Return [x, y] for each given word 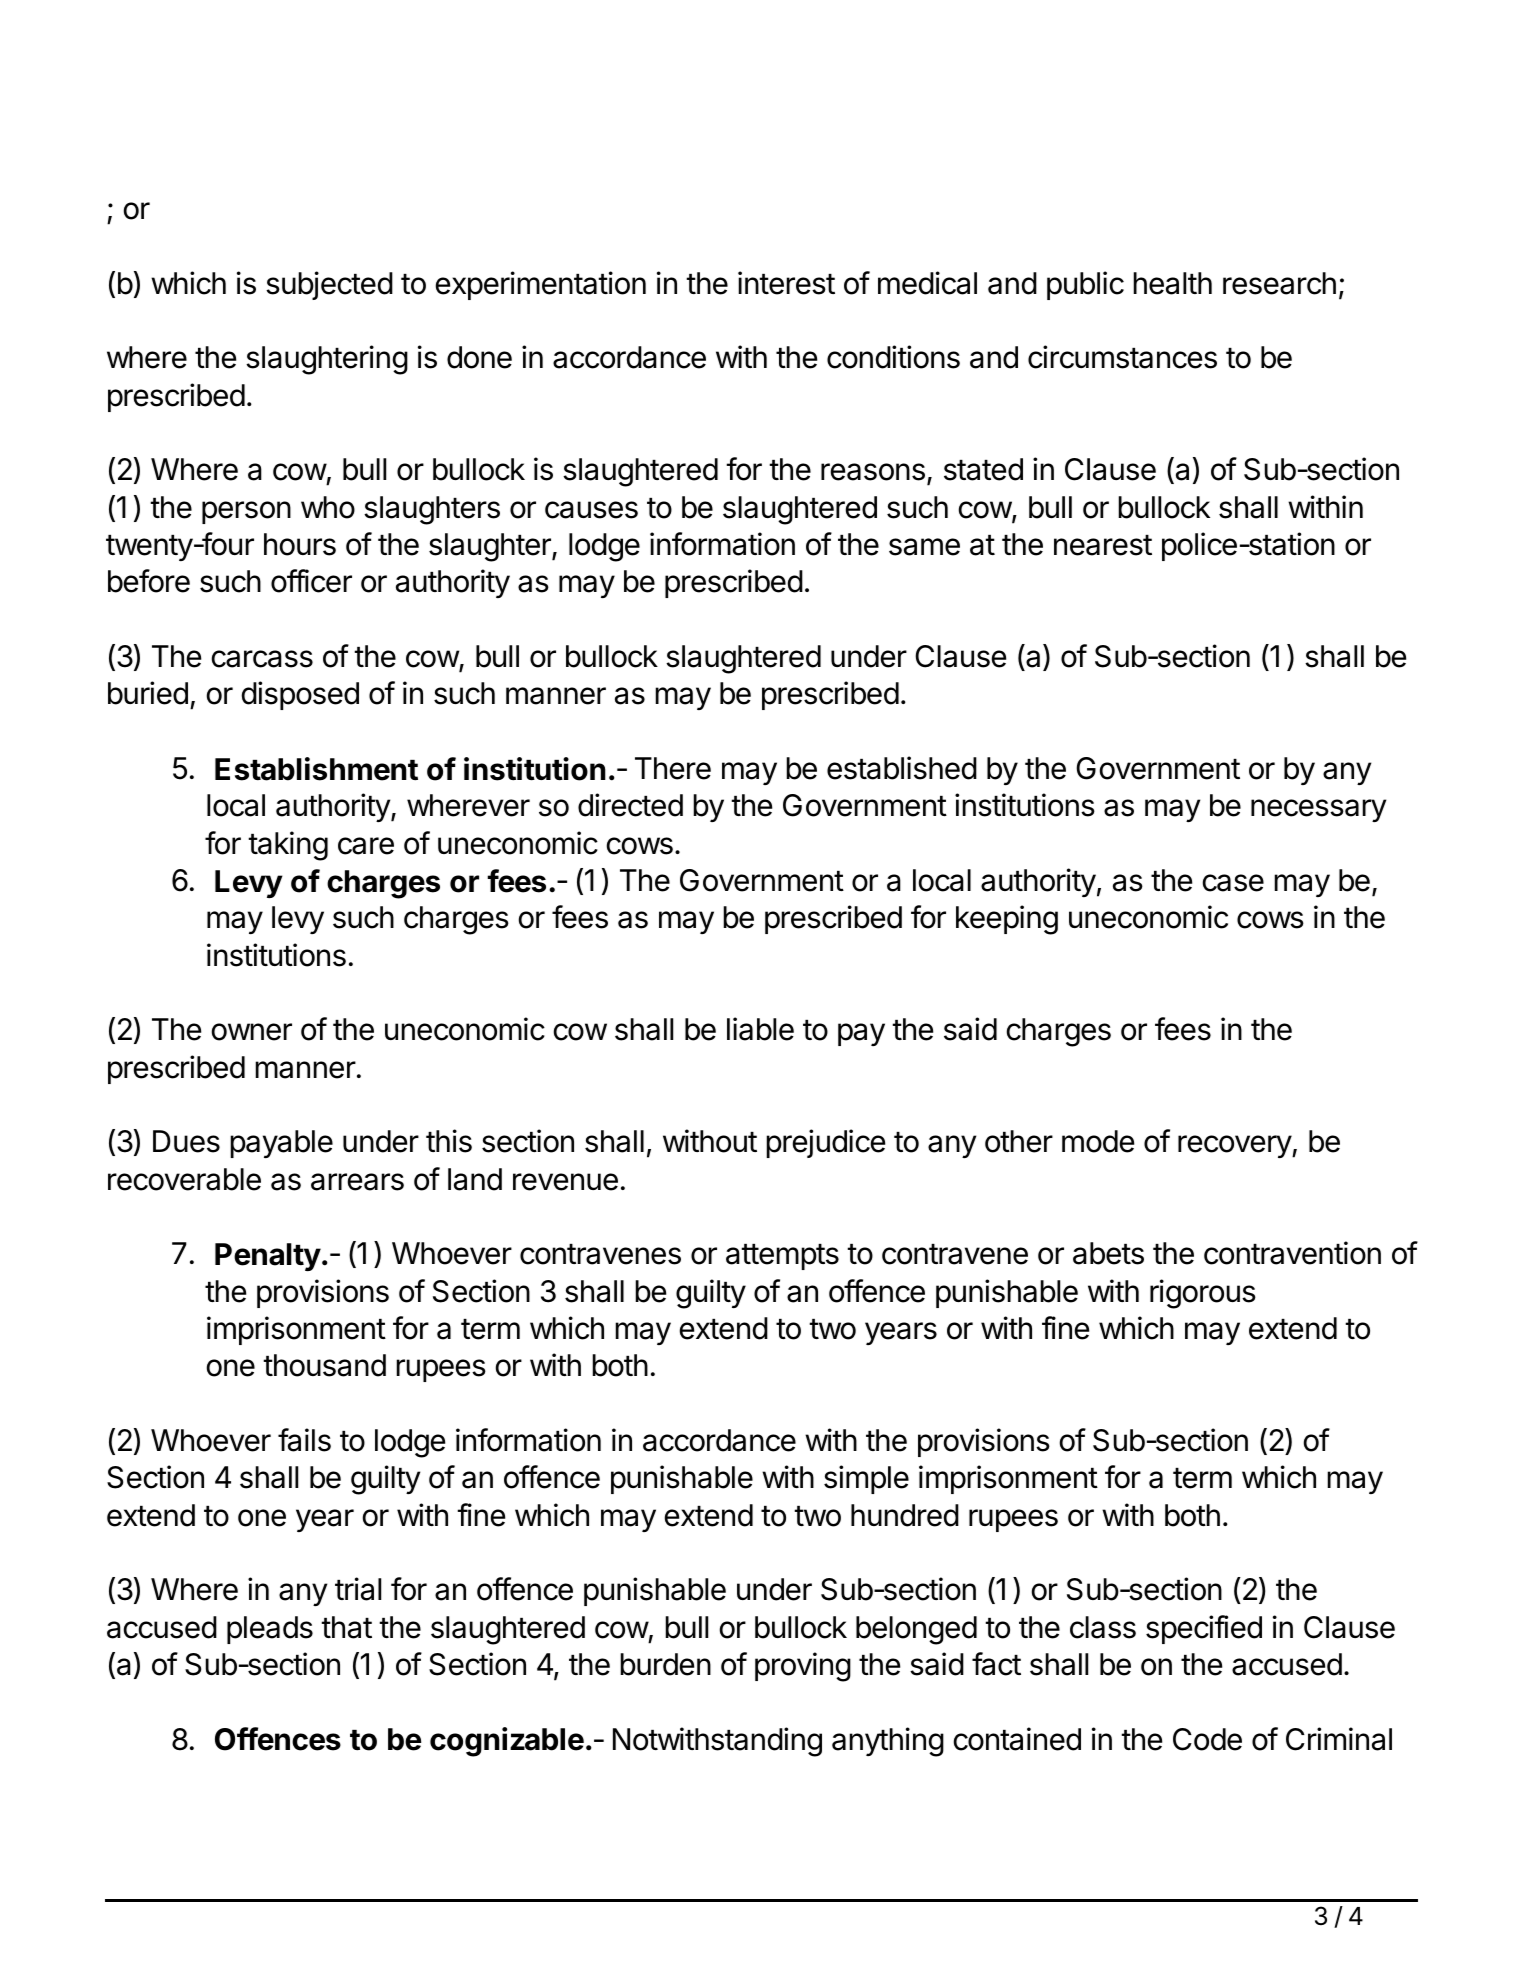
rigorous [1203, 1294]
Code [1207, 1739]
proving [803, 1667]
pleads [270, 1630]
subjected [329, 285]
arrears [357, 1182]
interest [786, 283]
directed [630, 805]
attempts [782, 1257]
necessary [1318, 810]
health [1172, 283]
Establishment [316, 769]
